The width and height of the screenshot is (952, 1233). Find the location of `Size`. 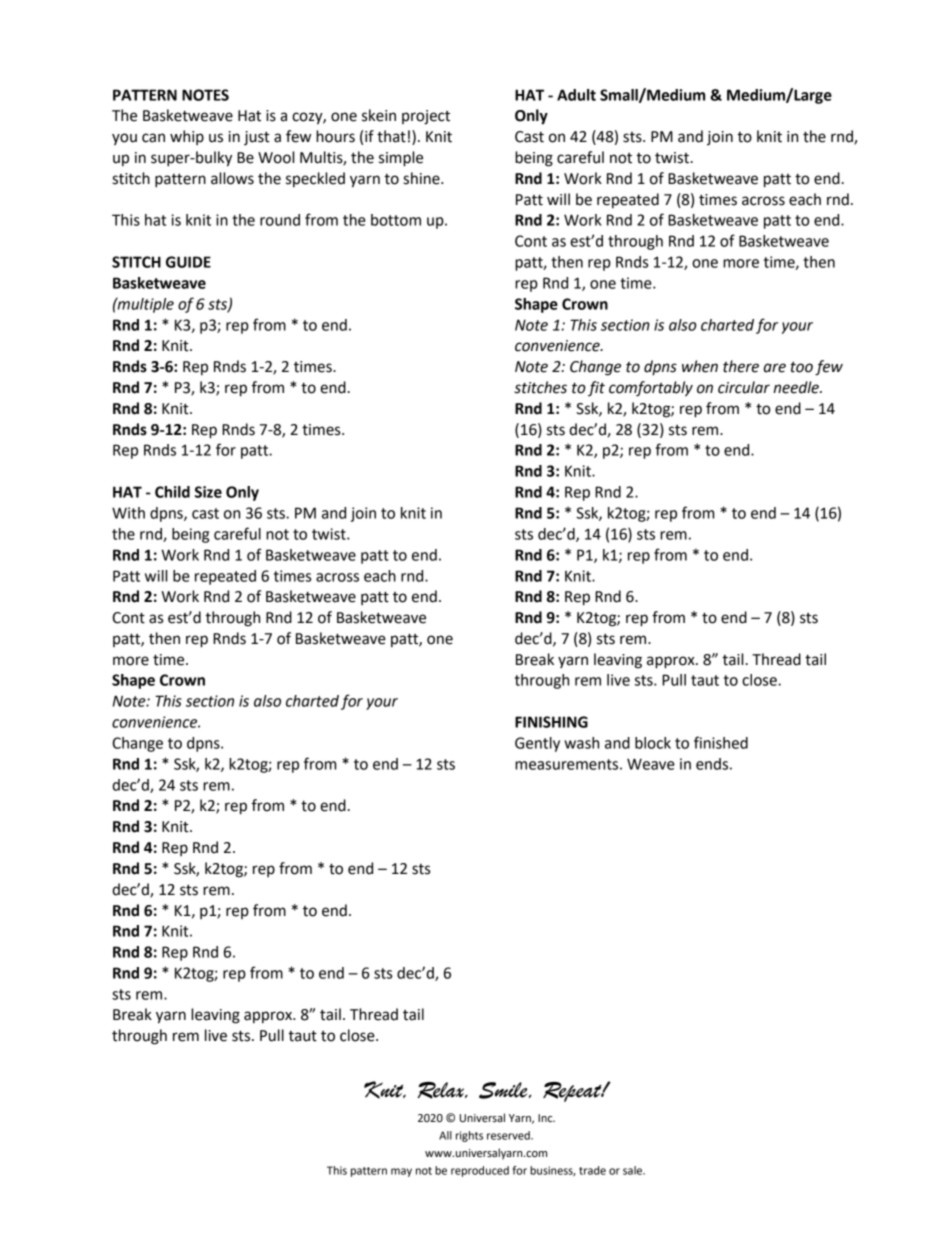

Size is located at coordinates (208, 492).
